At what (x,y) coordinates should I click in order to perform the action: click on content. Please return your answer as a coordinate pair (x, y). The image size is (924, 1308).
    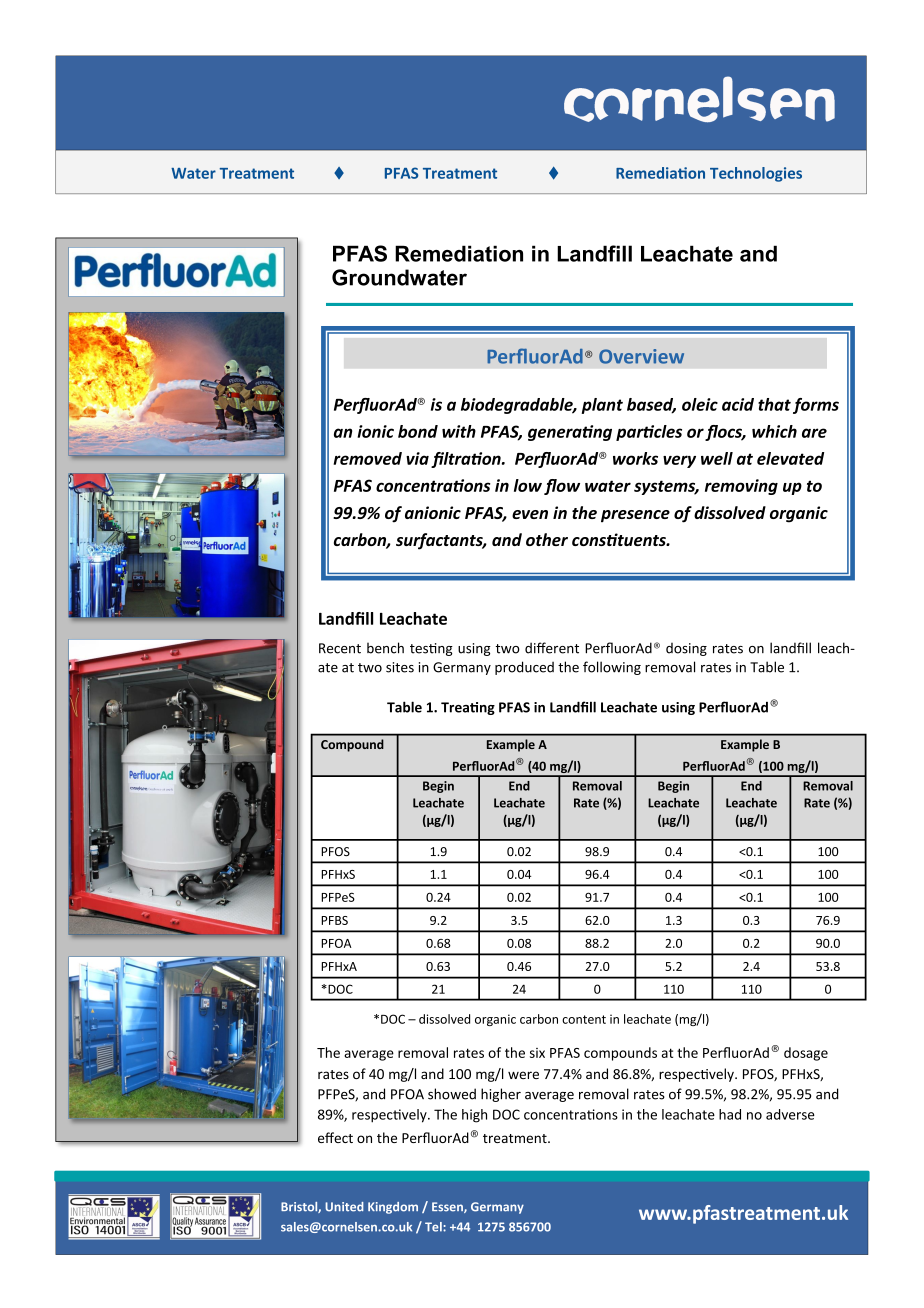
    Looking at the image, I should click on (584, 1019).
